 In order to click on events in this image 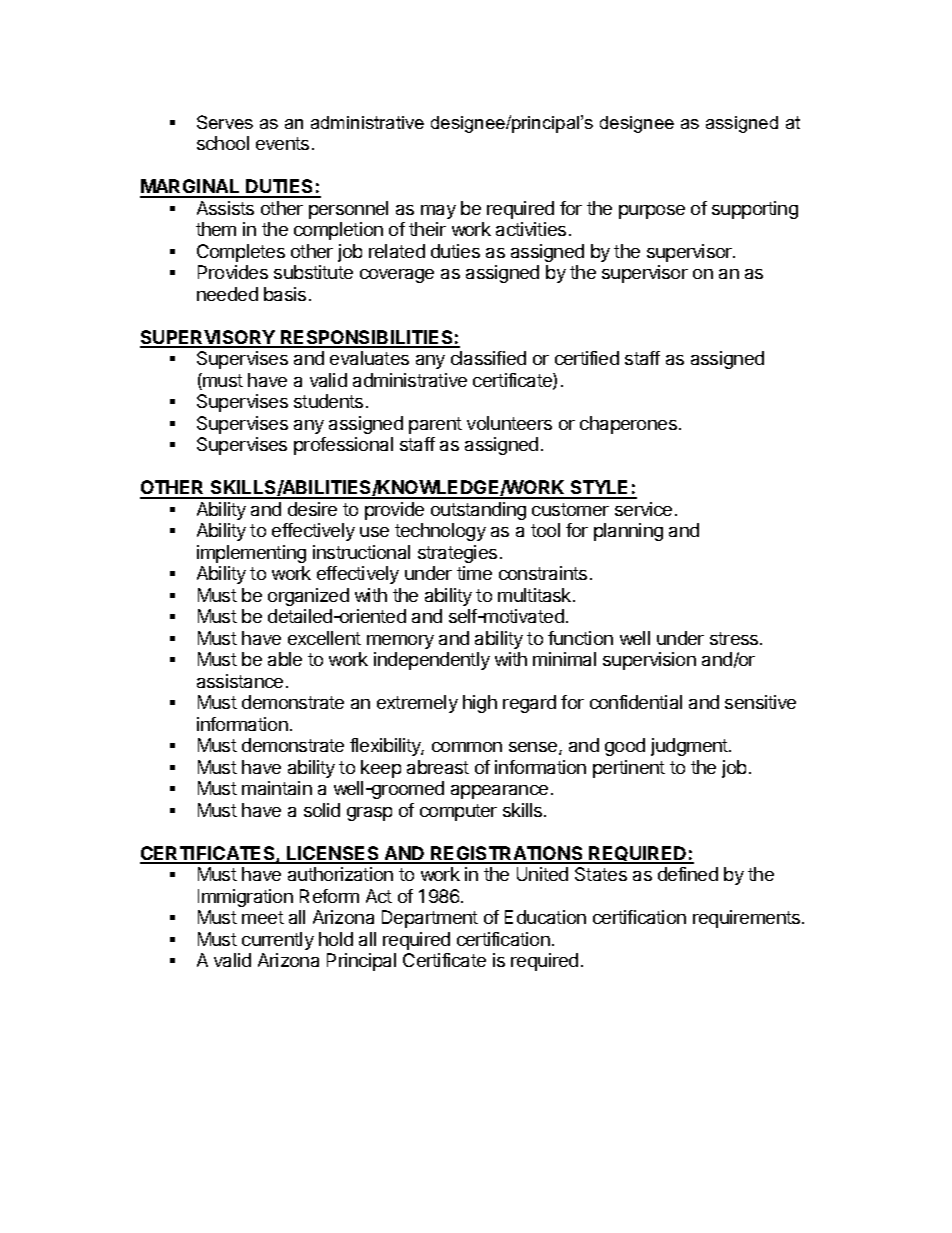, I will do `click(282, 143)`.
